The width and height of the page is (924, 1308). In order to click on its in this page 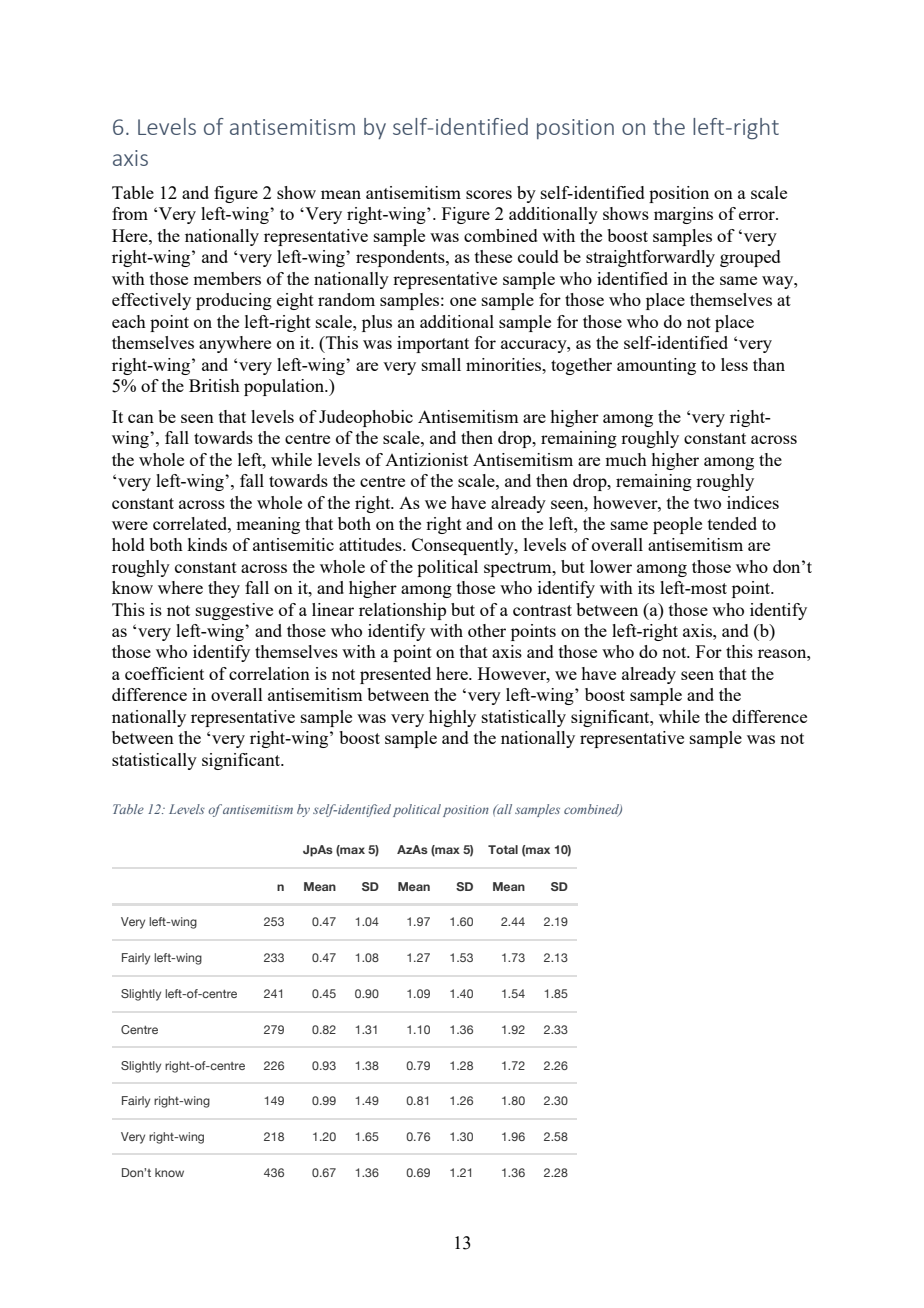, I will do `click(646, 587)`.
